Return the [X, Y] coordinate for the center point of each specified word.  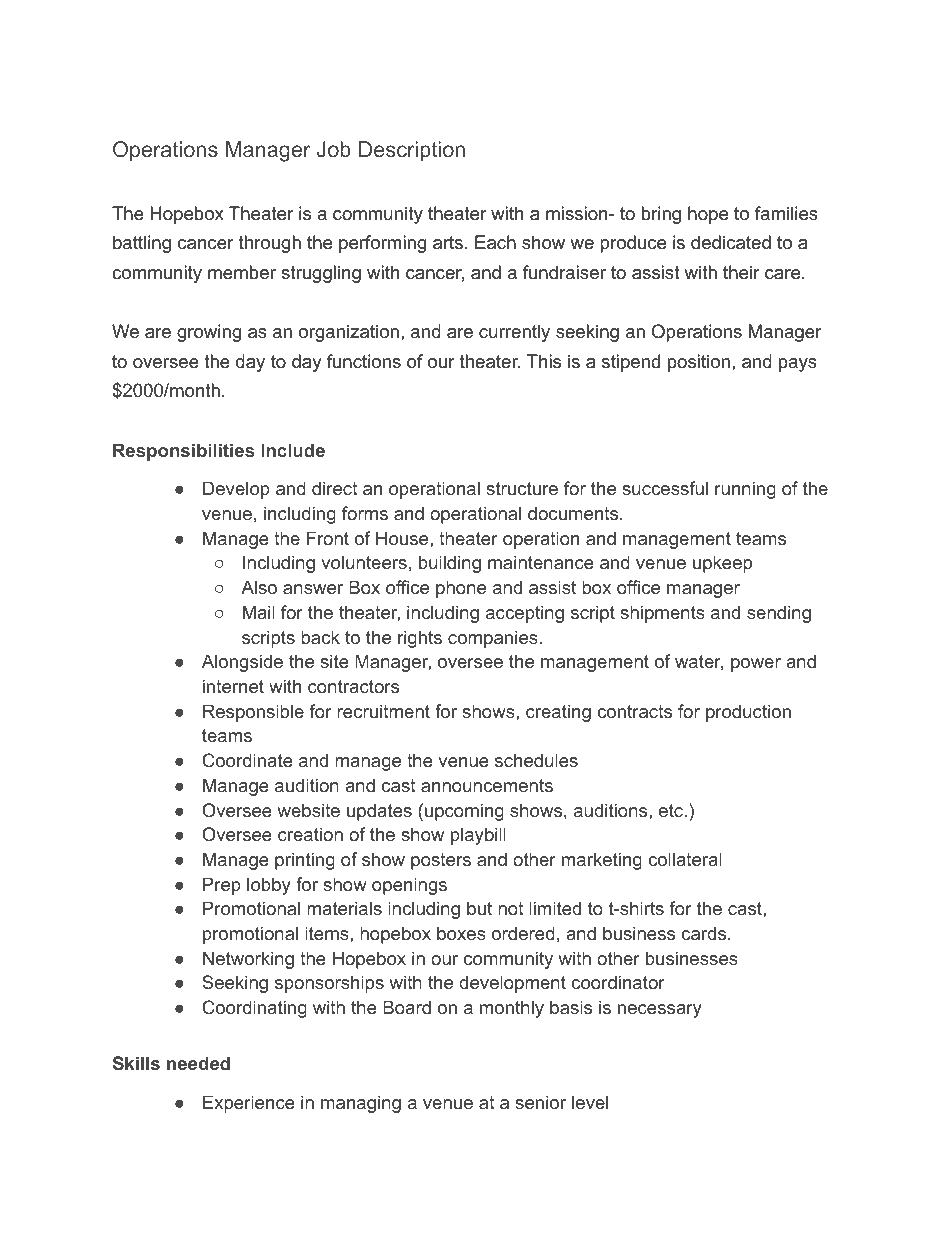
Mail [259, 612]
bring [661, 215]
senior [540, 1102]
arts [448, 243]
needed [198, 1063]
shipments [662, 614]
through [270, 244]
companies [494, 639]
